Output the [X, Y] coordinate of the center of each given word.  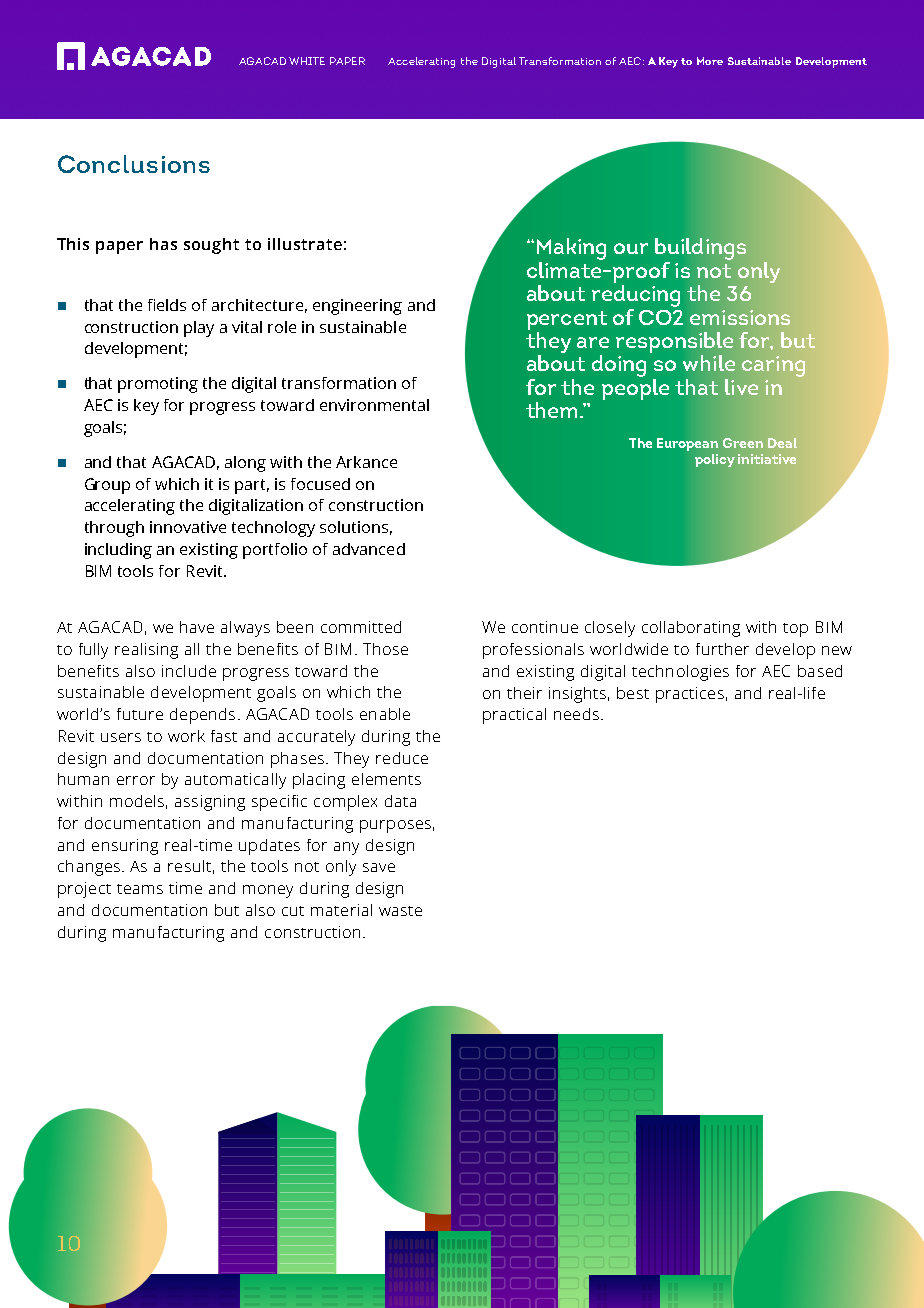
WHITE [307, 61]
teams [140, 889]
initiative [767, 459]
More [710, 61]
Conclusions [134, 164]
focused [320, 484]
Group [107, 486]
